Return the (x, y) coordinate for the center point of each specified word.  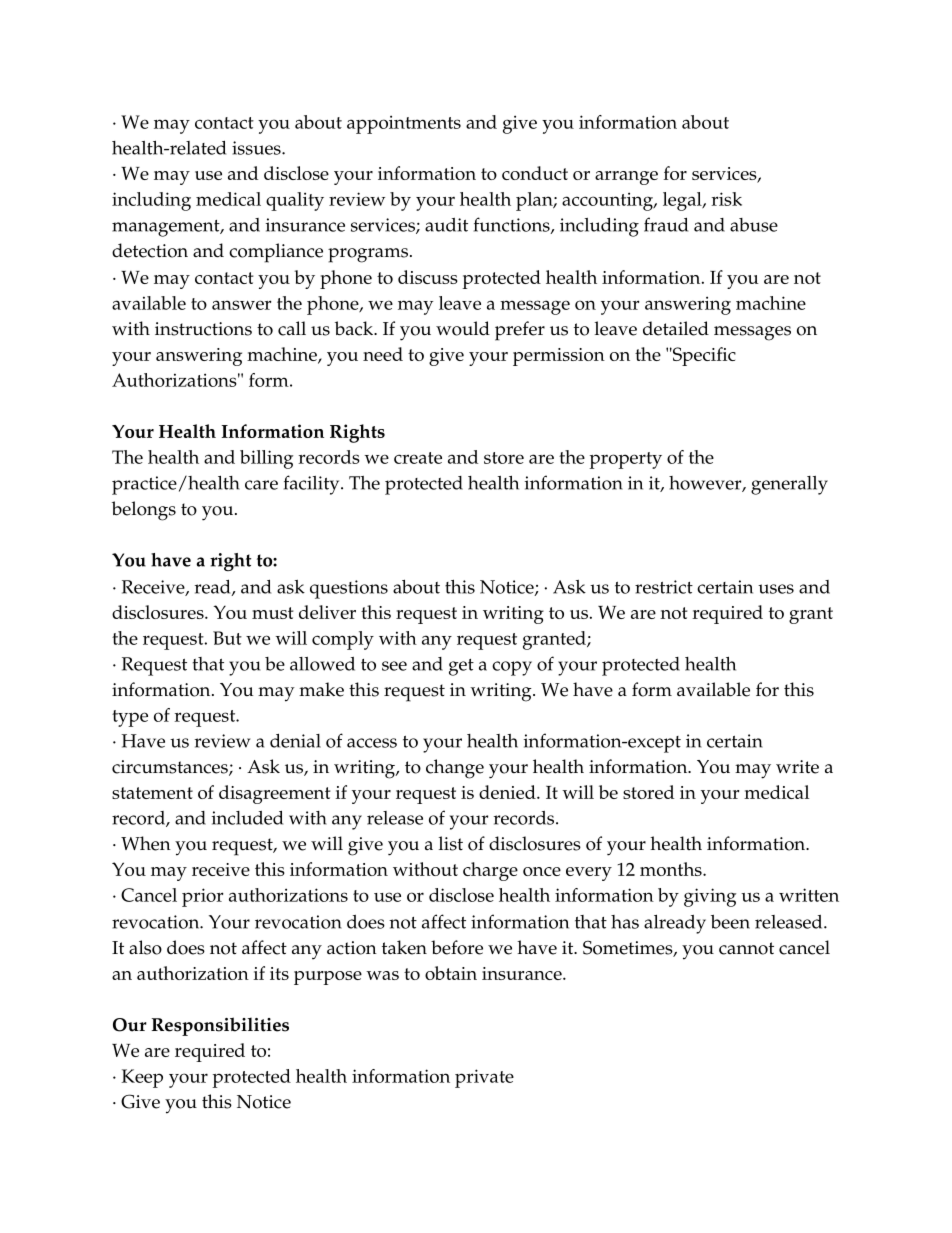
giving (710, 897)
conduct (535, 173)
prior (202, 897)
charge (490, 871)
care (261, 485)
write (797, 767)
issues (257, 148)
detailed (676, 328)
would (463, 328)
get (461, 667)
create (418, 458)
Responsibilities (220, 1026)
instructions (203, 329)
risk (726, 199)
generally (789, 485)
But (227, 638)
